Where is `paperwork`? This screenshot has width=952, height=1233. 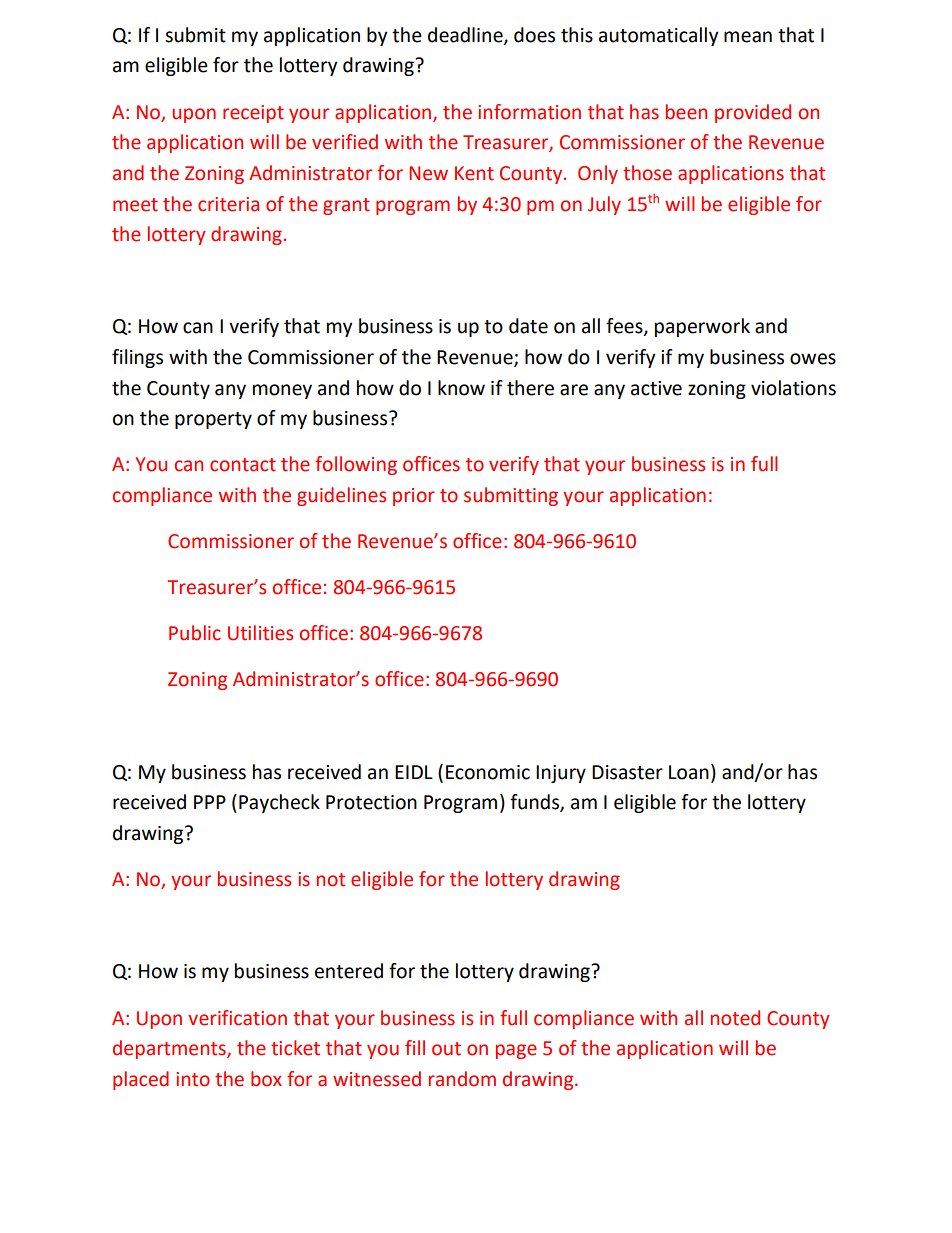 paperwork is located at coordinates (702, 327).
